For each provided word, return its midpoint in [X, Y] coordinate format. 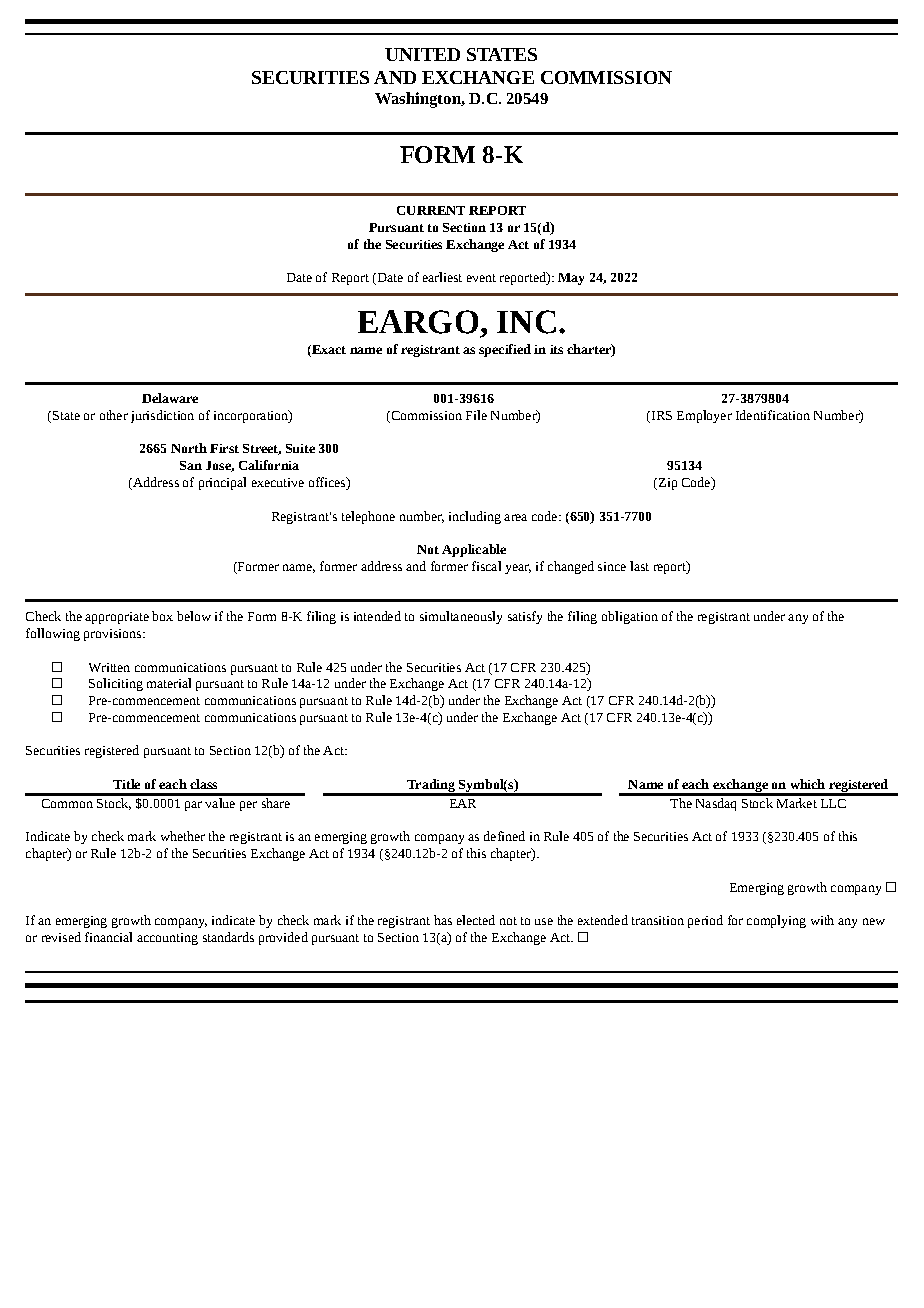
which [808, 784]
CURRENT [431, 210]
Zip [666, 484]
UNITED [422, 54]
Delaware [170, 398]
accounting [167, 939]
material [169, 683]
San [191, 465]
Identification [773, 415]
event [481, 278]
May [571, 279]
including [475, 517]
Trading [431, 787]
